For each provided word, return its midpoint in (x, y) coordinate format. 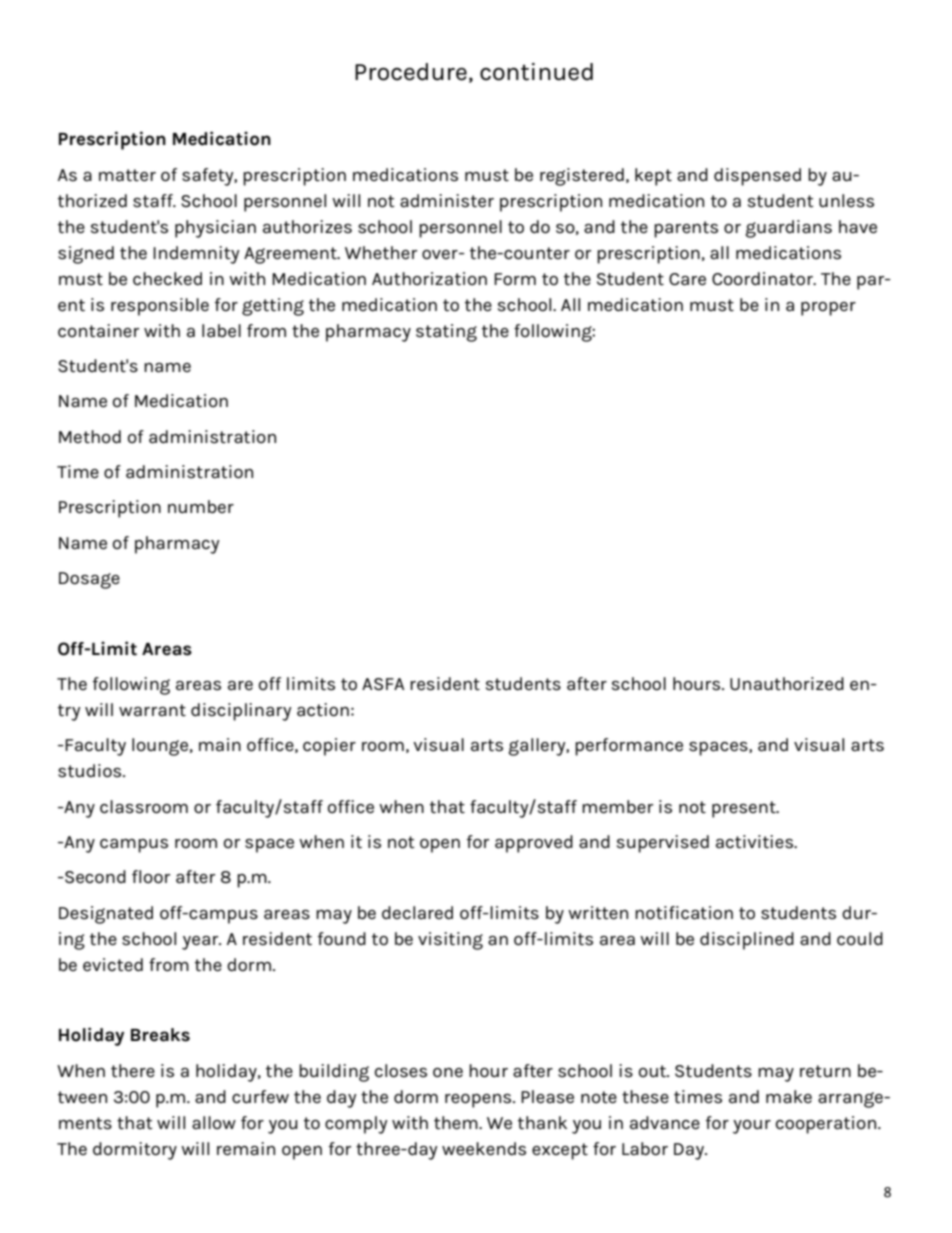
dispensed (757, 177)
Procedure (411, 72)
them (457, 1123)
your (752, 1127)
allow (214, 1122)
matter (127, 175)
